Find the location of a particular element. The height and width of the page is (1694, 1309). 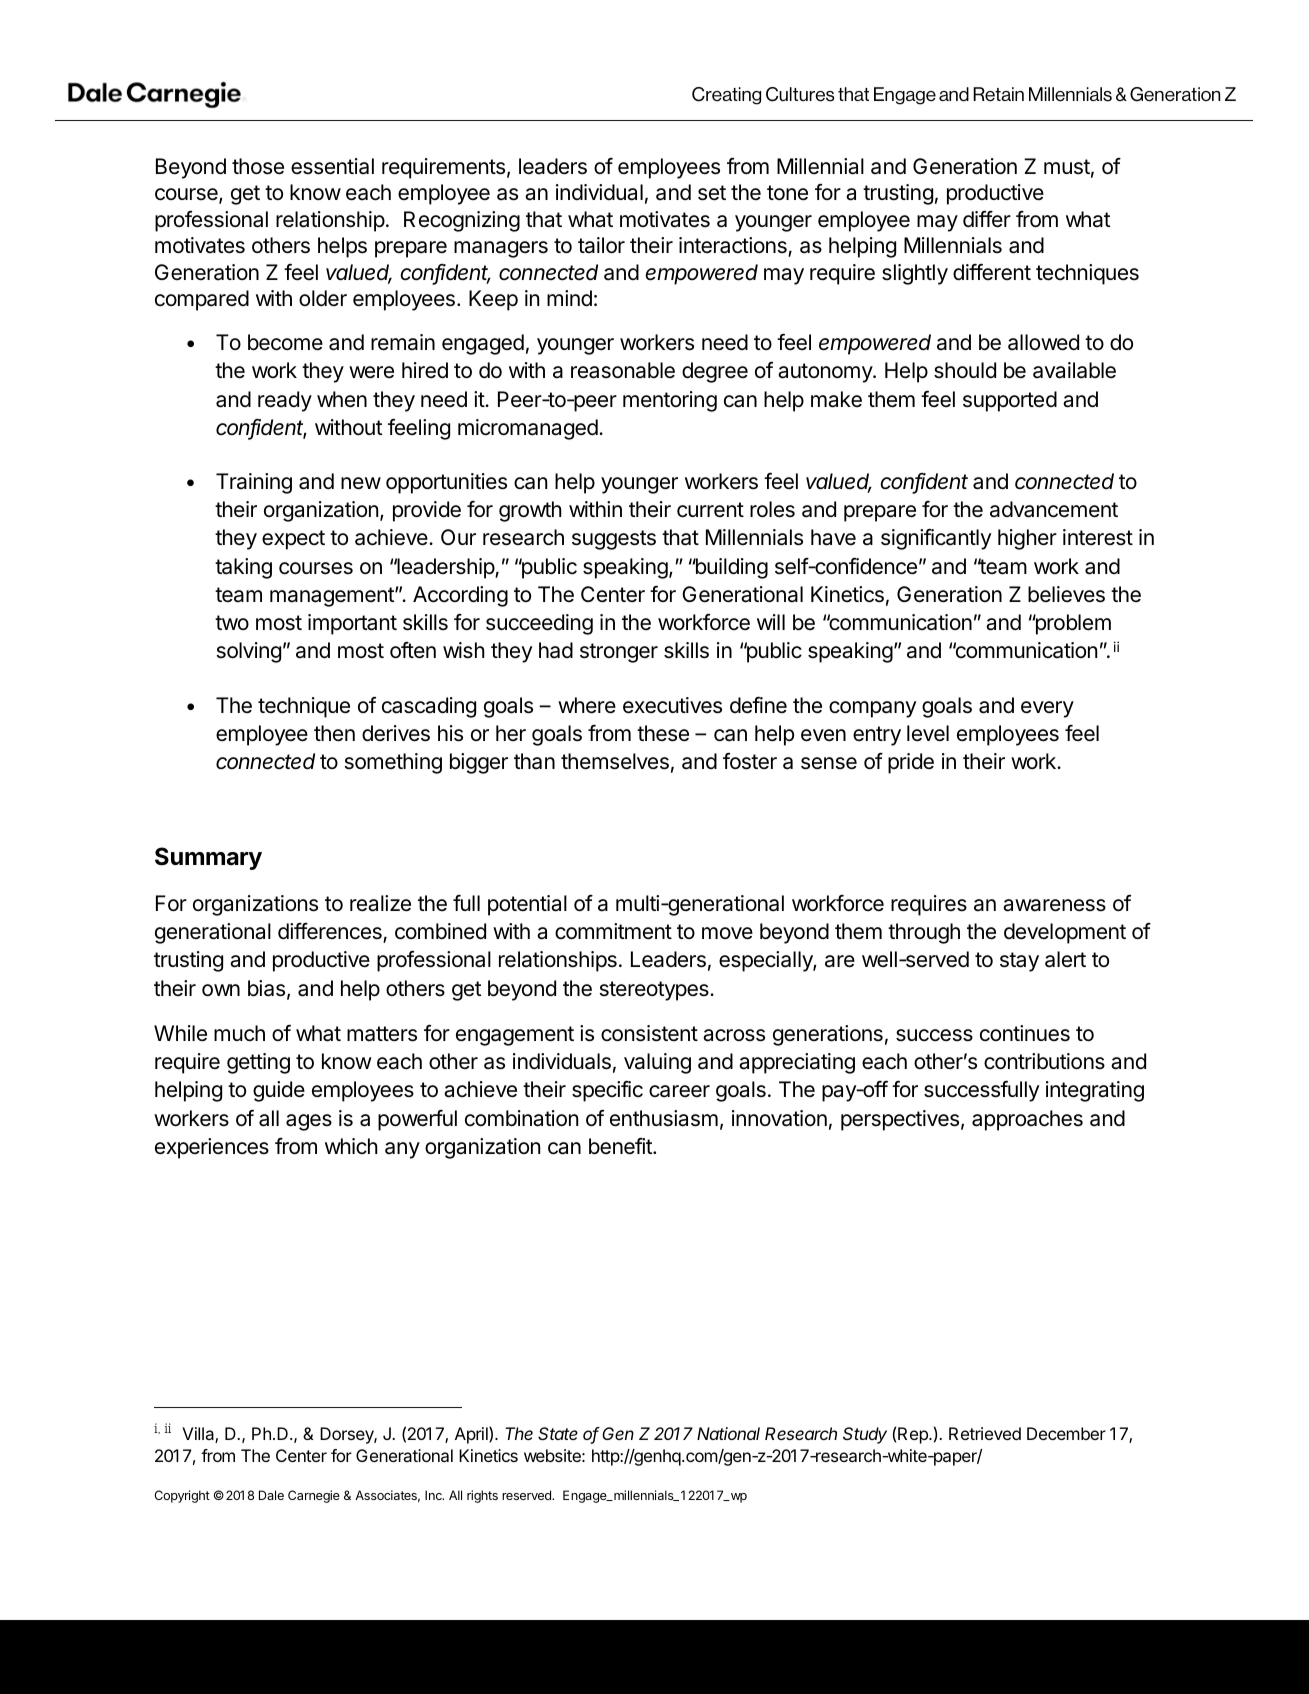

Retain is located at coordinates (998, 94).
